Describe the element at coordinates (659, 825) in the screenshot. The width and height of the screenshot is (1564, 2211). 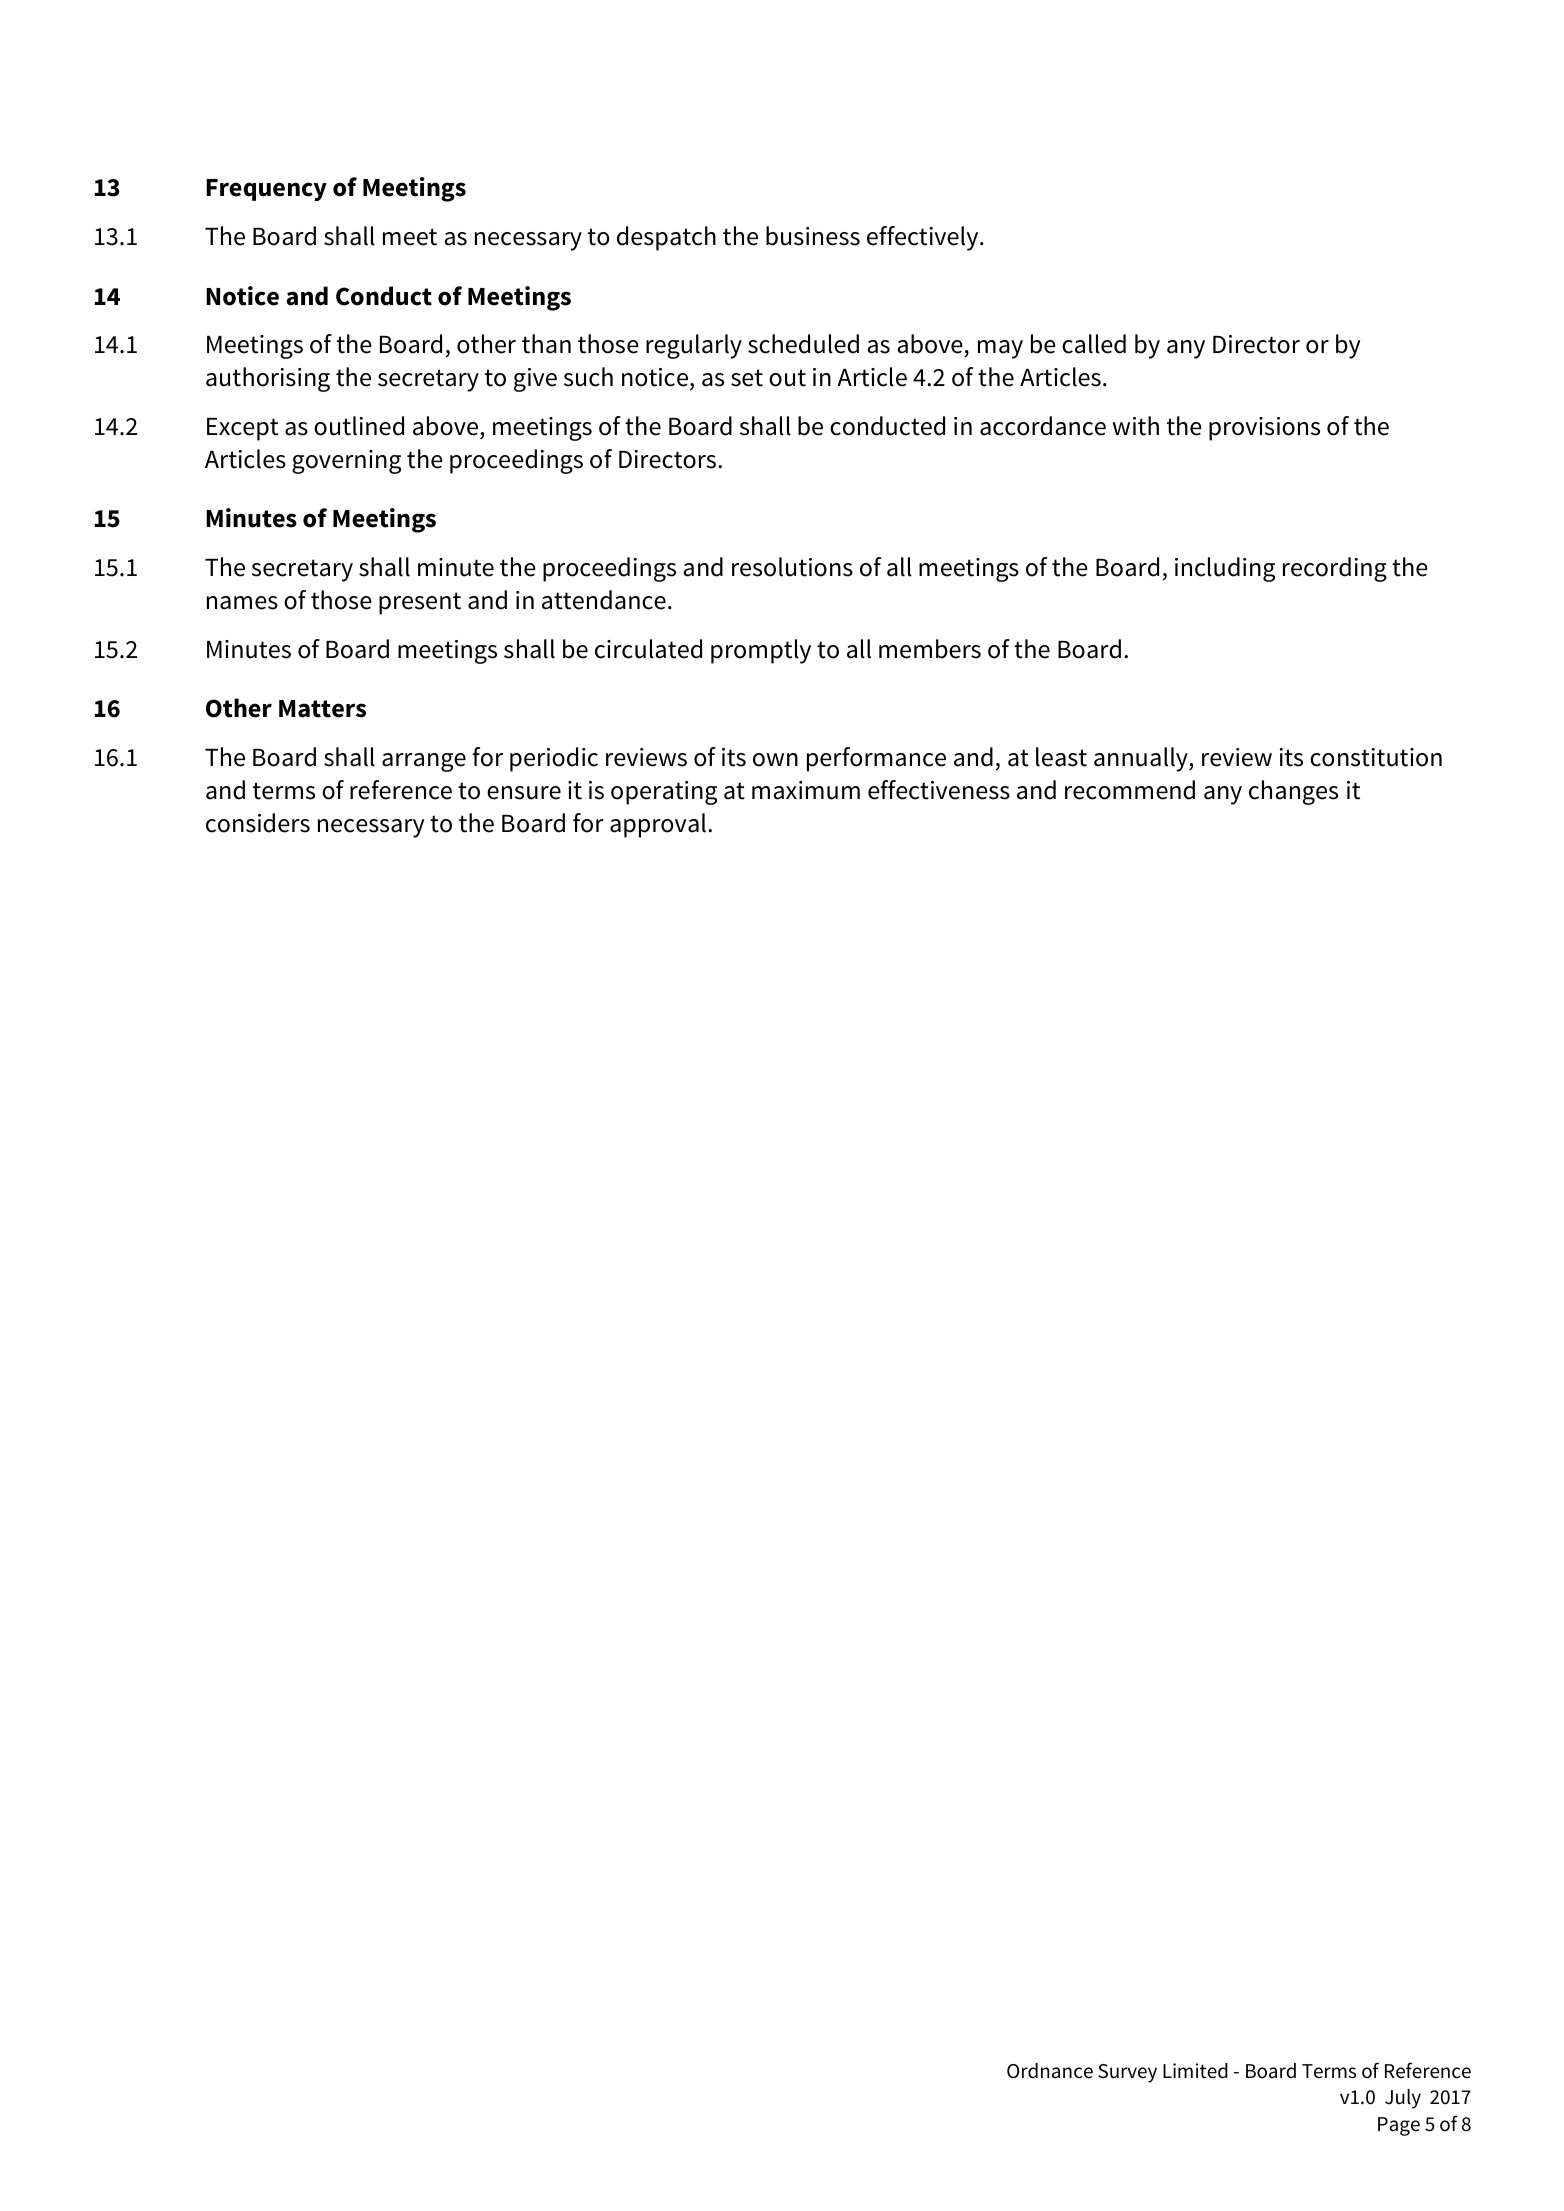
I see `approval` at that location.
